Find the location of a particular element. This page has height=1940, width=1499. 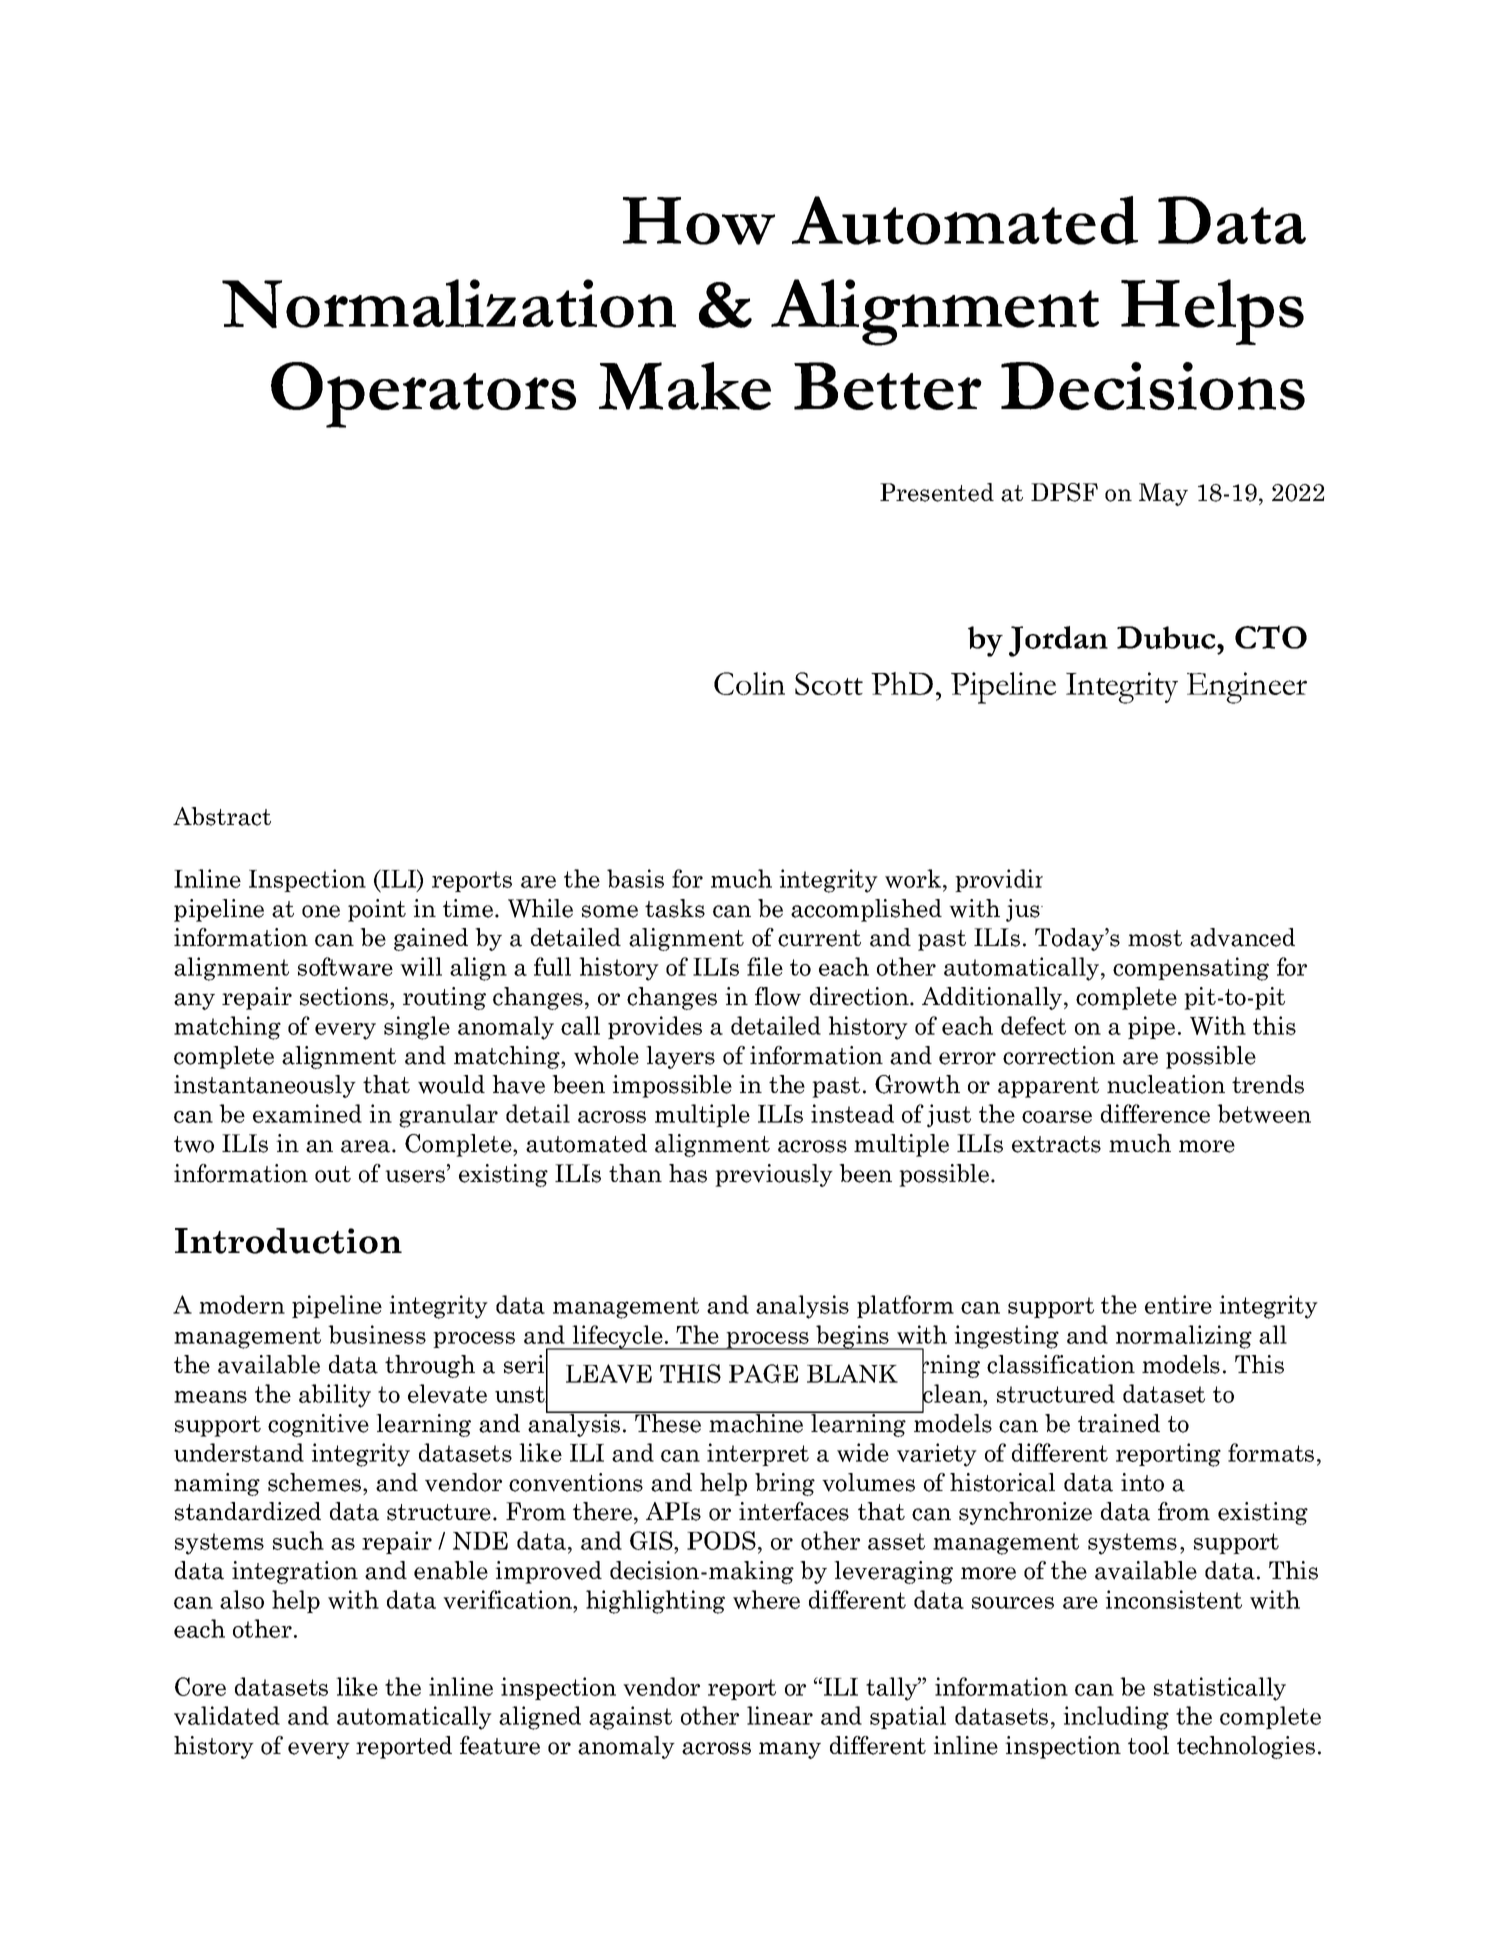

file is located at coordinates (765, 966).
